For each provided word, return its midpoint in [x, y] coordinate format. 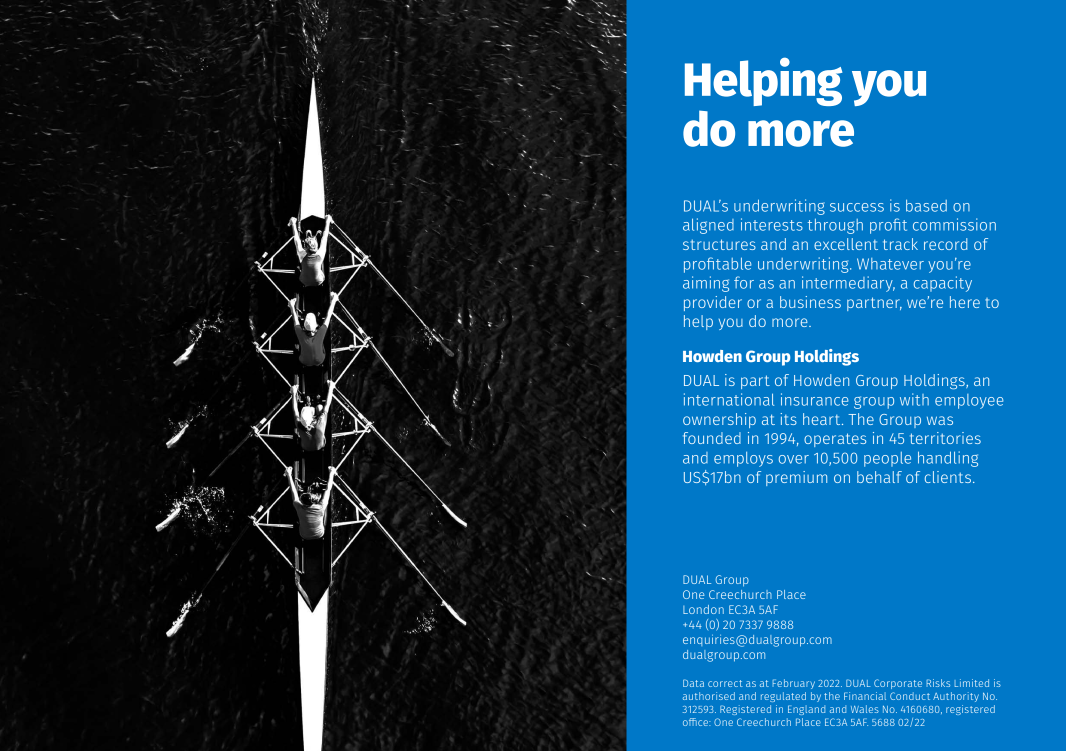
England [806, 710]
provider [713, 303]
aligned [708, 226]
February [794, 684]
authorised [709, 696]
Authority [956, 697]
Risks [938, 683]
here [965, 302]
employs [743, 459]
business [810, 302]
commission [954, 224]
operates [835, 440]
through [835, 226]
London [703, 609]
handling [948, 459]
